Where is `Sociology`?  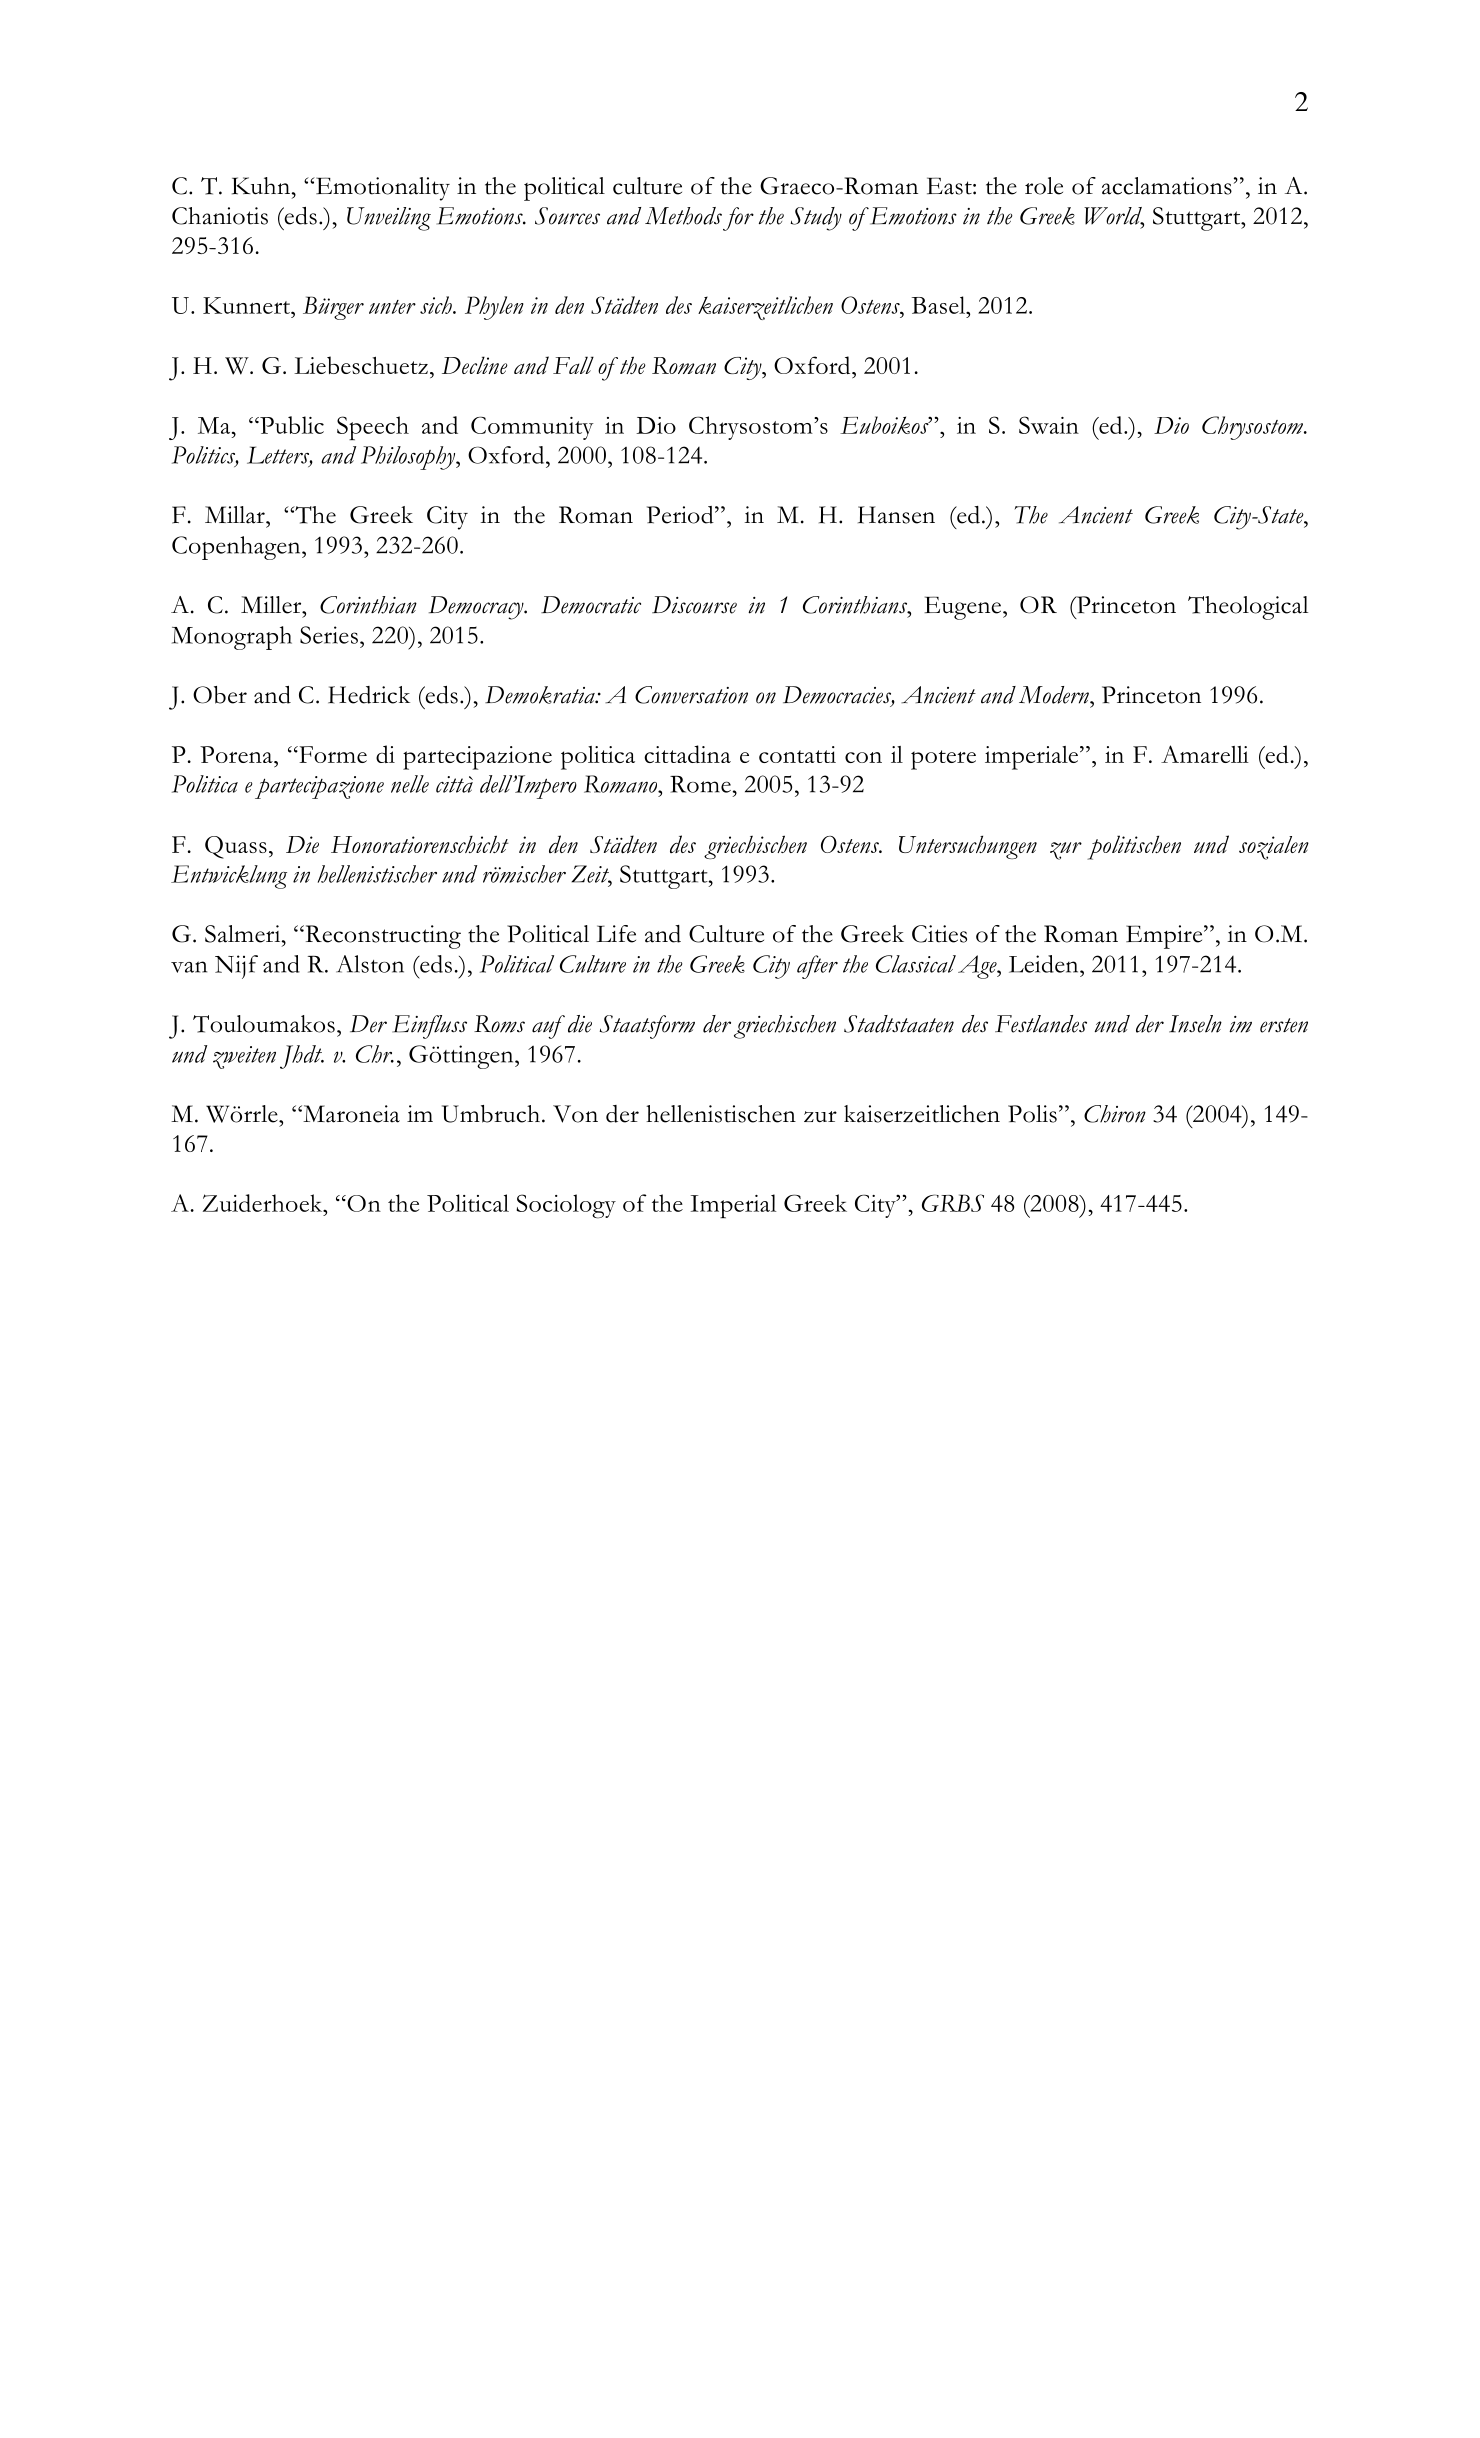
Sociology is located at coordinates (566, 1206).
